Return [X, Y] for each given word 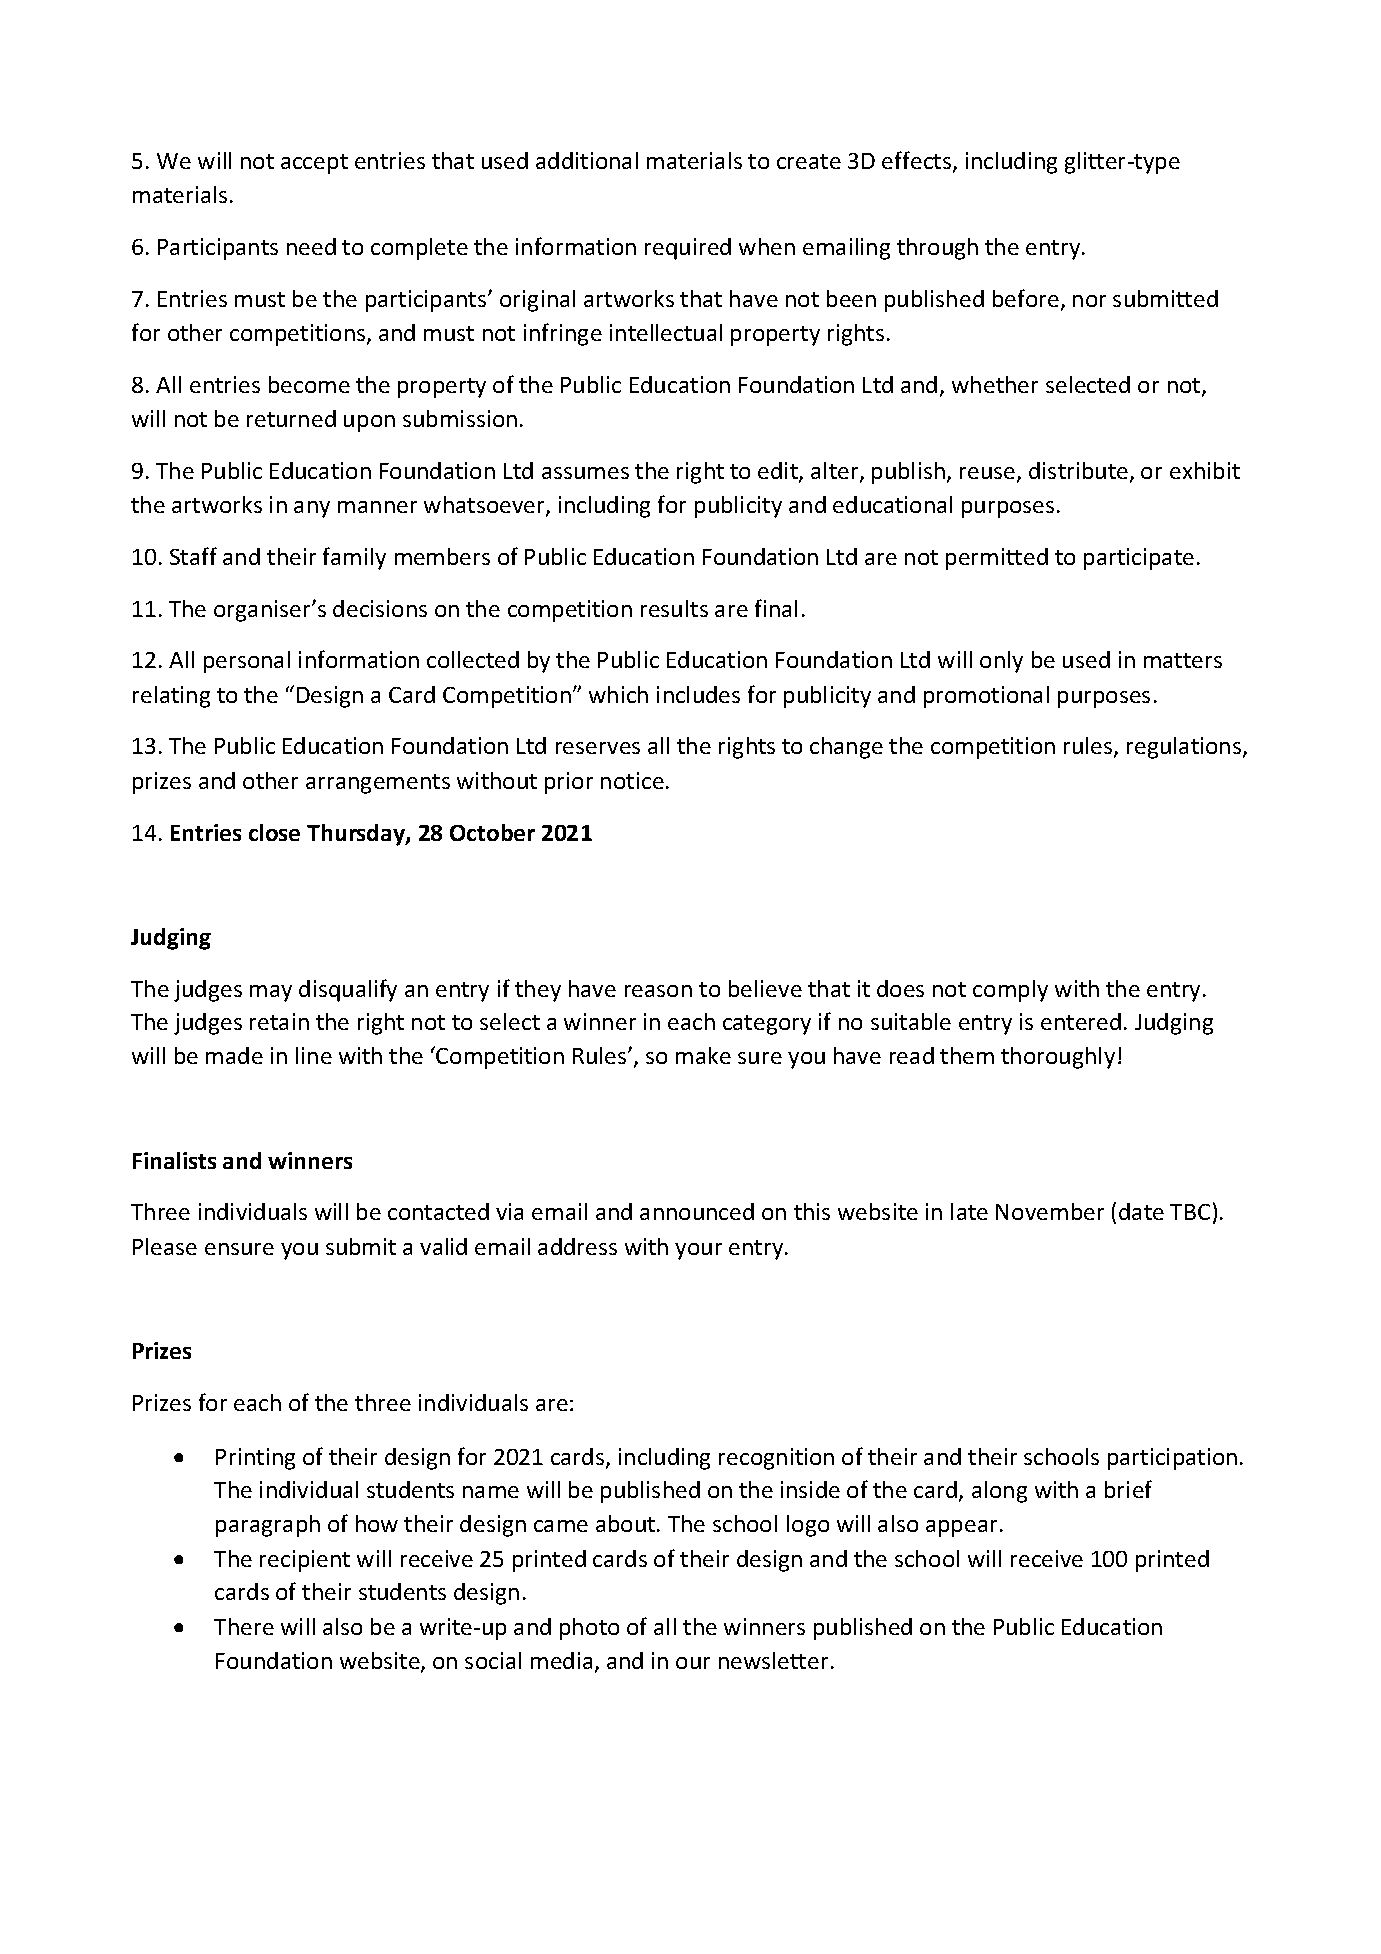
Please [165, 1246]
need [311, 246]
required [688, 249]
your [698, 1251]
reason [658, 991]
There [244, 1626]
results [674, 608]
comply [1010, 991]
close [274, 832]
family [354, 558]
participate [1139, 559]
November [1050, 1211]
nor [1089, 301]
